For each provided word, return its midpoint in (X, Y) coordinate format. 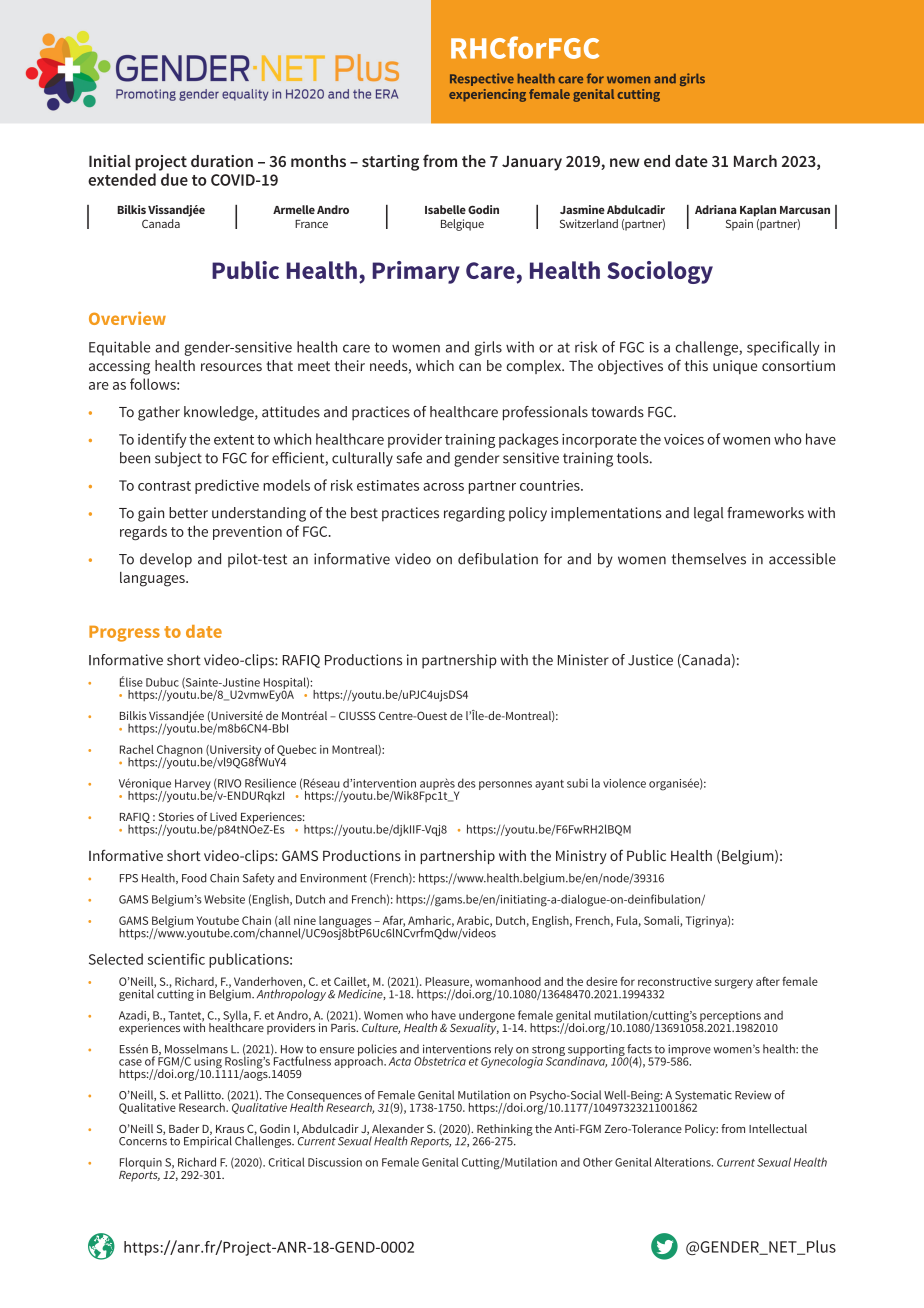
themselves (709, 559)
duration (222, 161)
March (755, 161)
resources (231, 367)
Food (194, 878)
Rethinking (504, 1131)
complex (535, 367)
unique (735, 367)
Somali (662, 921)
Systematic (703, 1097)
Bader (184, 1128)
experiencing (487, 95)
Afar (394, 921)
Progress (124, 634)
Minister (583, 660)
